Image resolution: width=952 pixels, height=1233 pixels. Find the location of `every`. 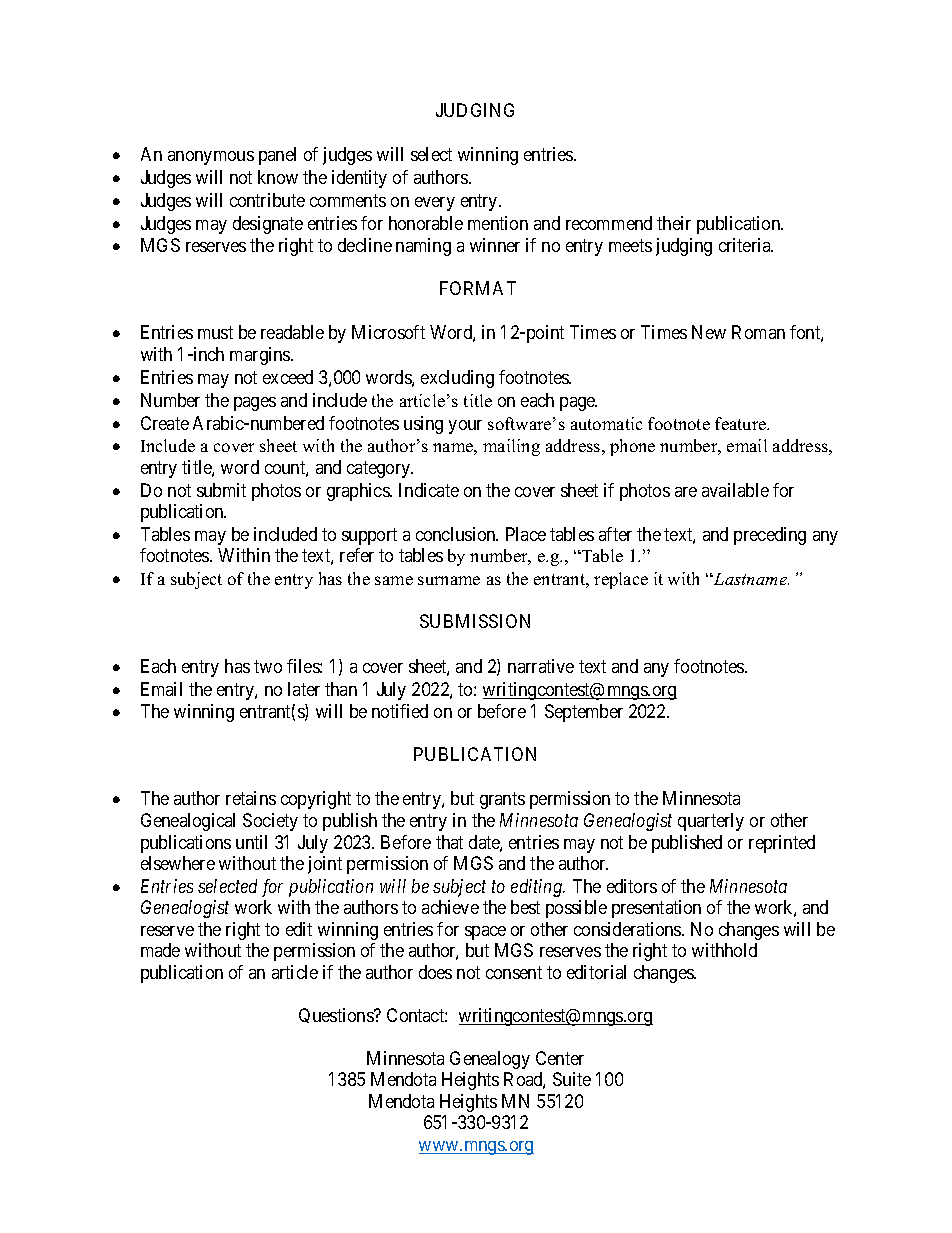

every is located at coordinates (435, 204).
